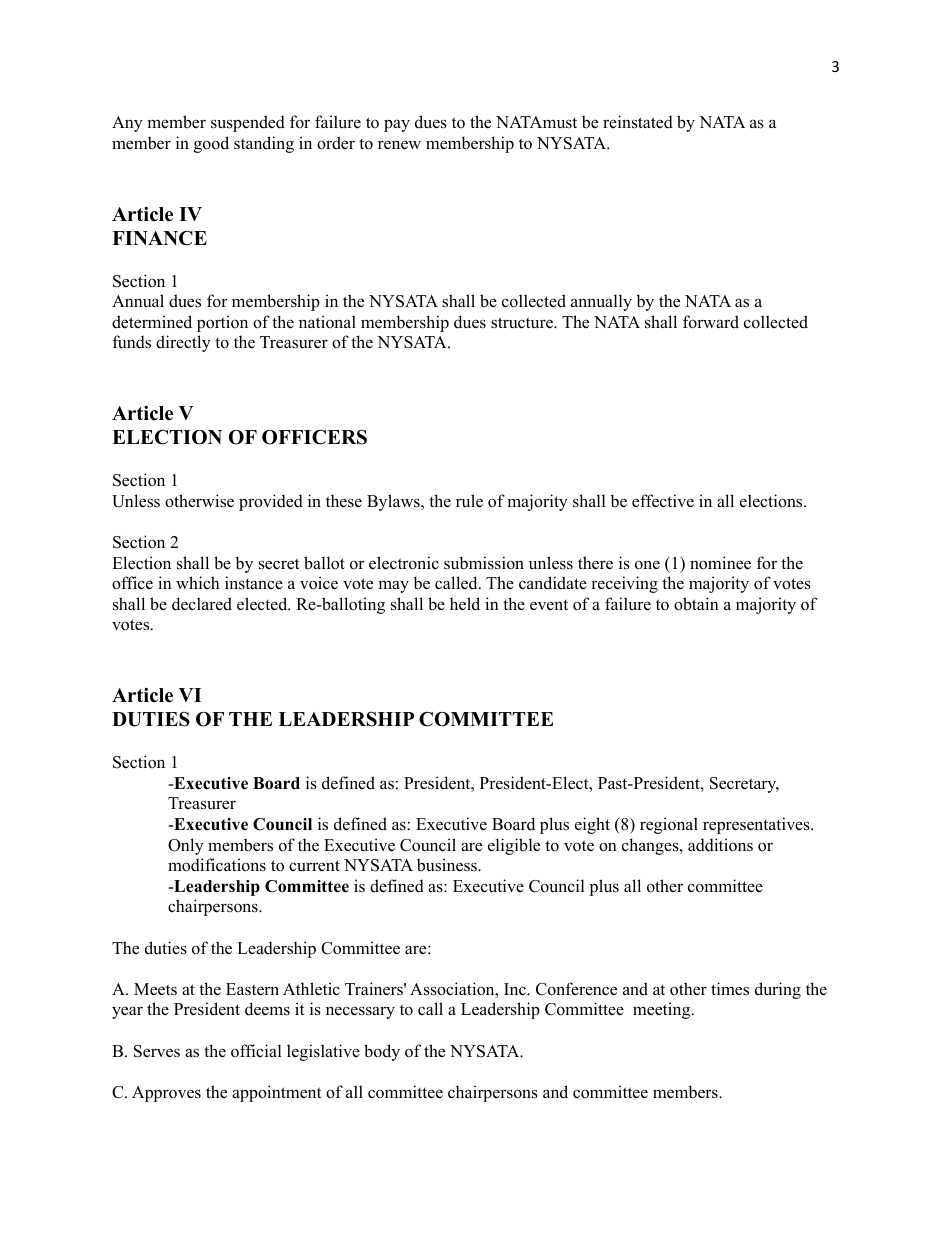 This document has width=952, height=1233. Describe the element at coordinates (399, 145) in the document. I see `renew` at that location.
